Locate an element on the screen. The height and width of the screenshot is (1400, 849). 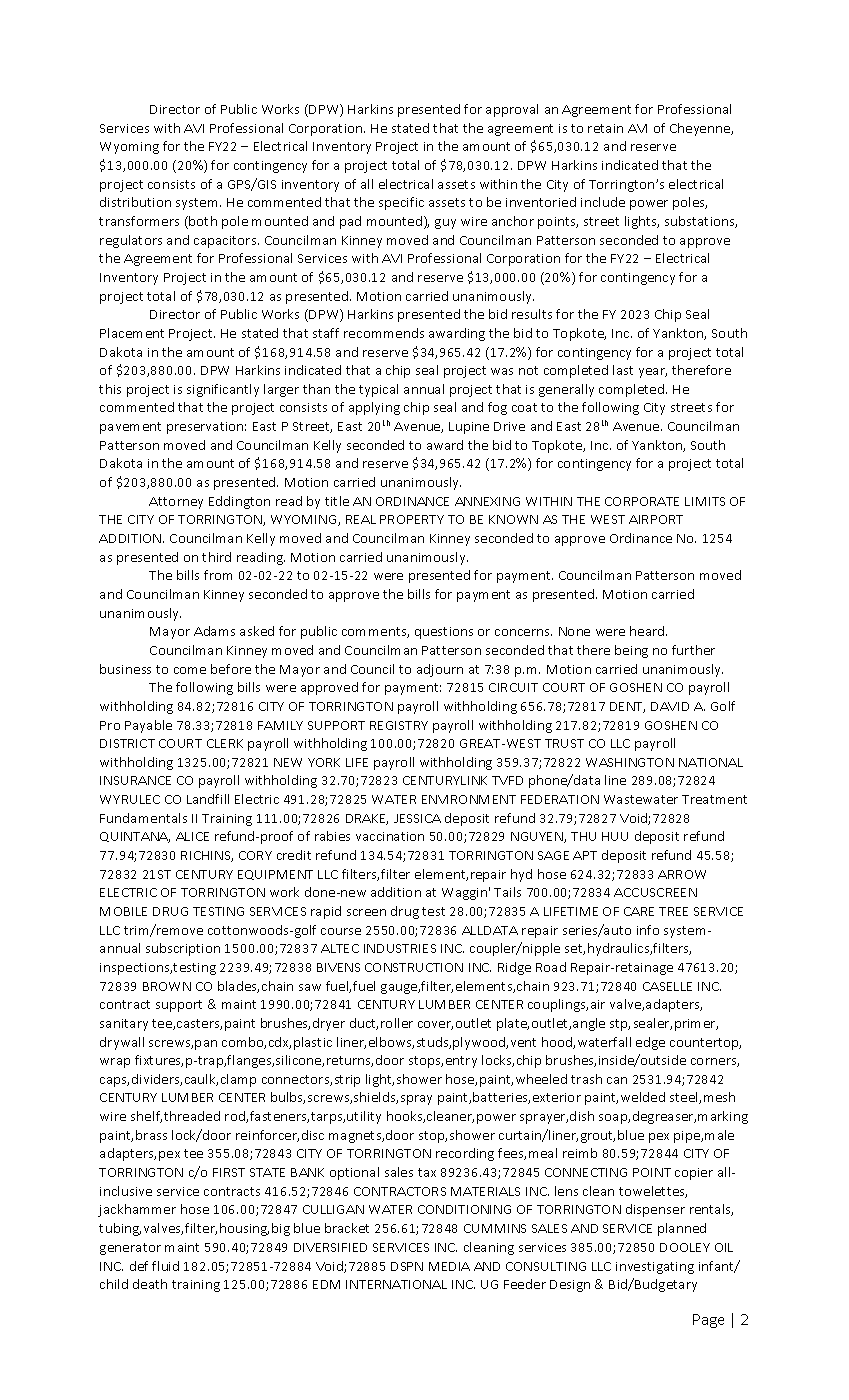
specific is located at coordinates (401, 203).
